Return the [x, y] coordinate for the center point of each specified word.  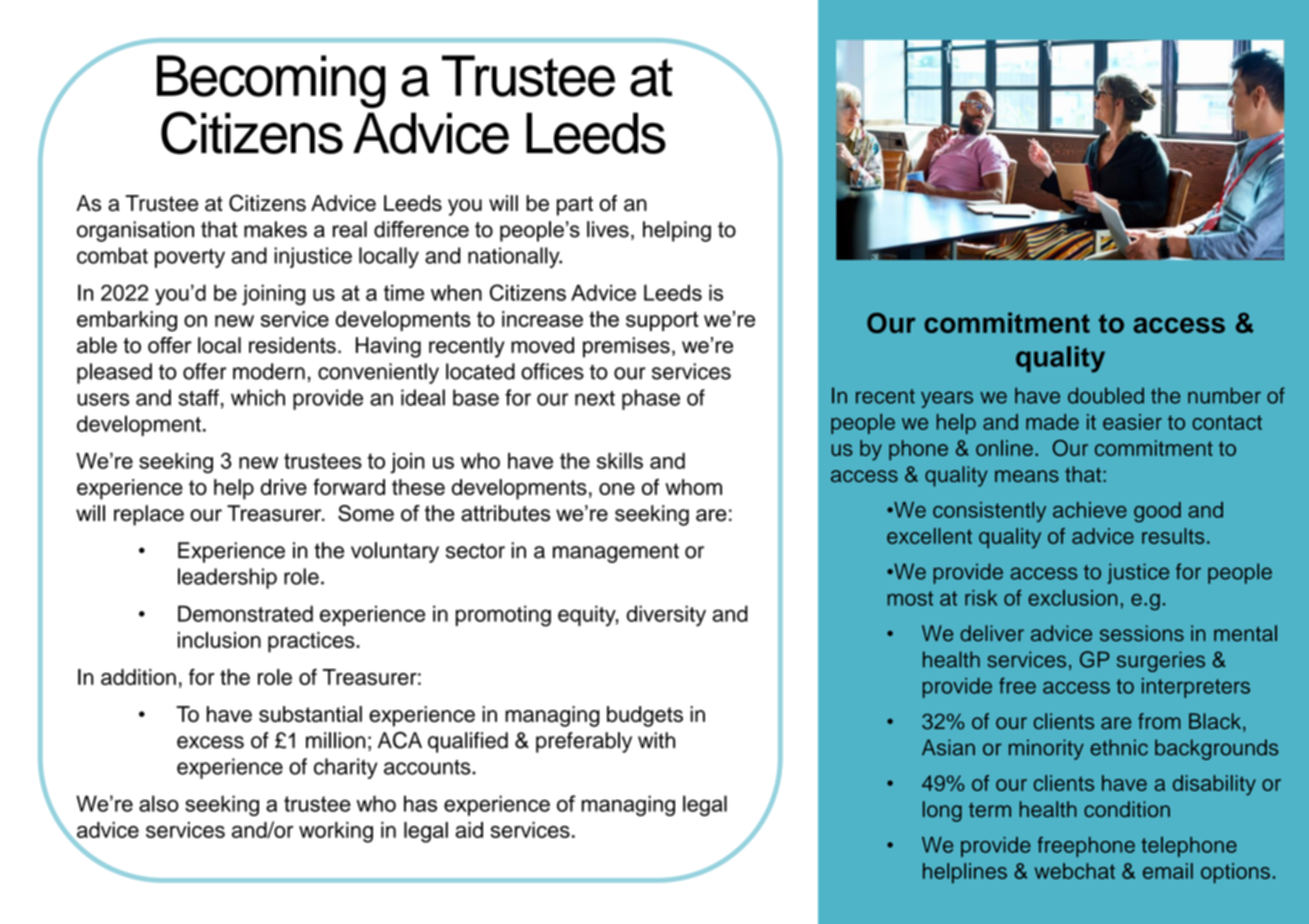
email [1168, 871]
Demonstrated [245, 613]
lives [608, 229]
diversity [666, 615]
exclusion [1073, 598]
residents [292, 345]
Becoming [271, 81]
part [575, 206]
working [336, 832]
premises [626, 347]
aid [469, 830]
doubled [1106, 395]
